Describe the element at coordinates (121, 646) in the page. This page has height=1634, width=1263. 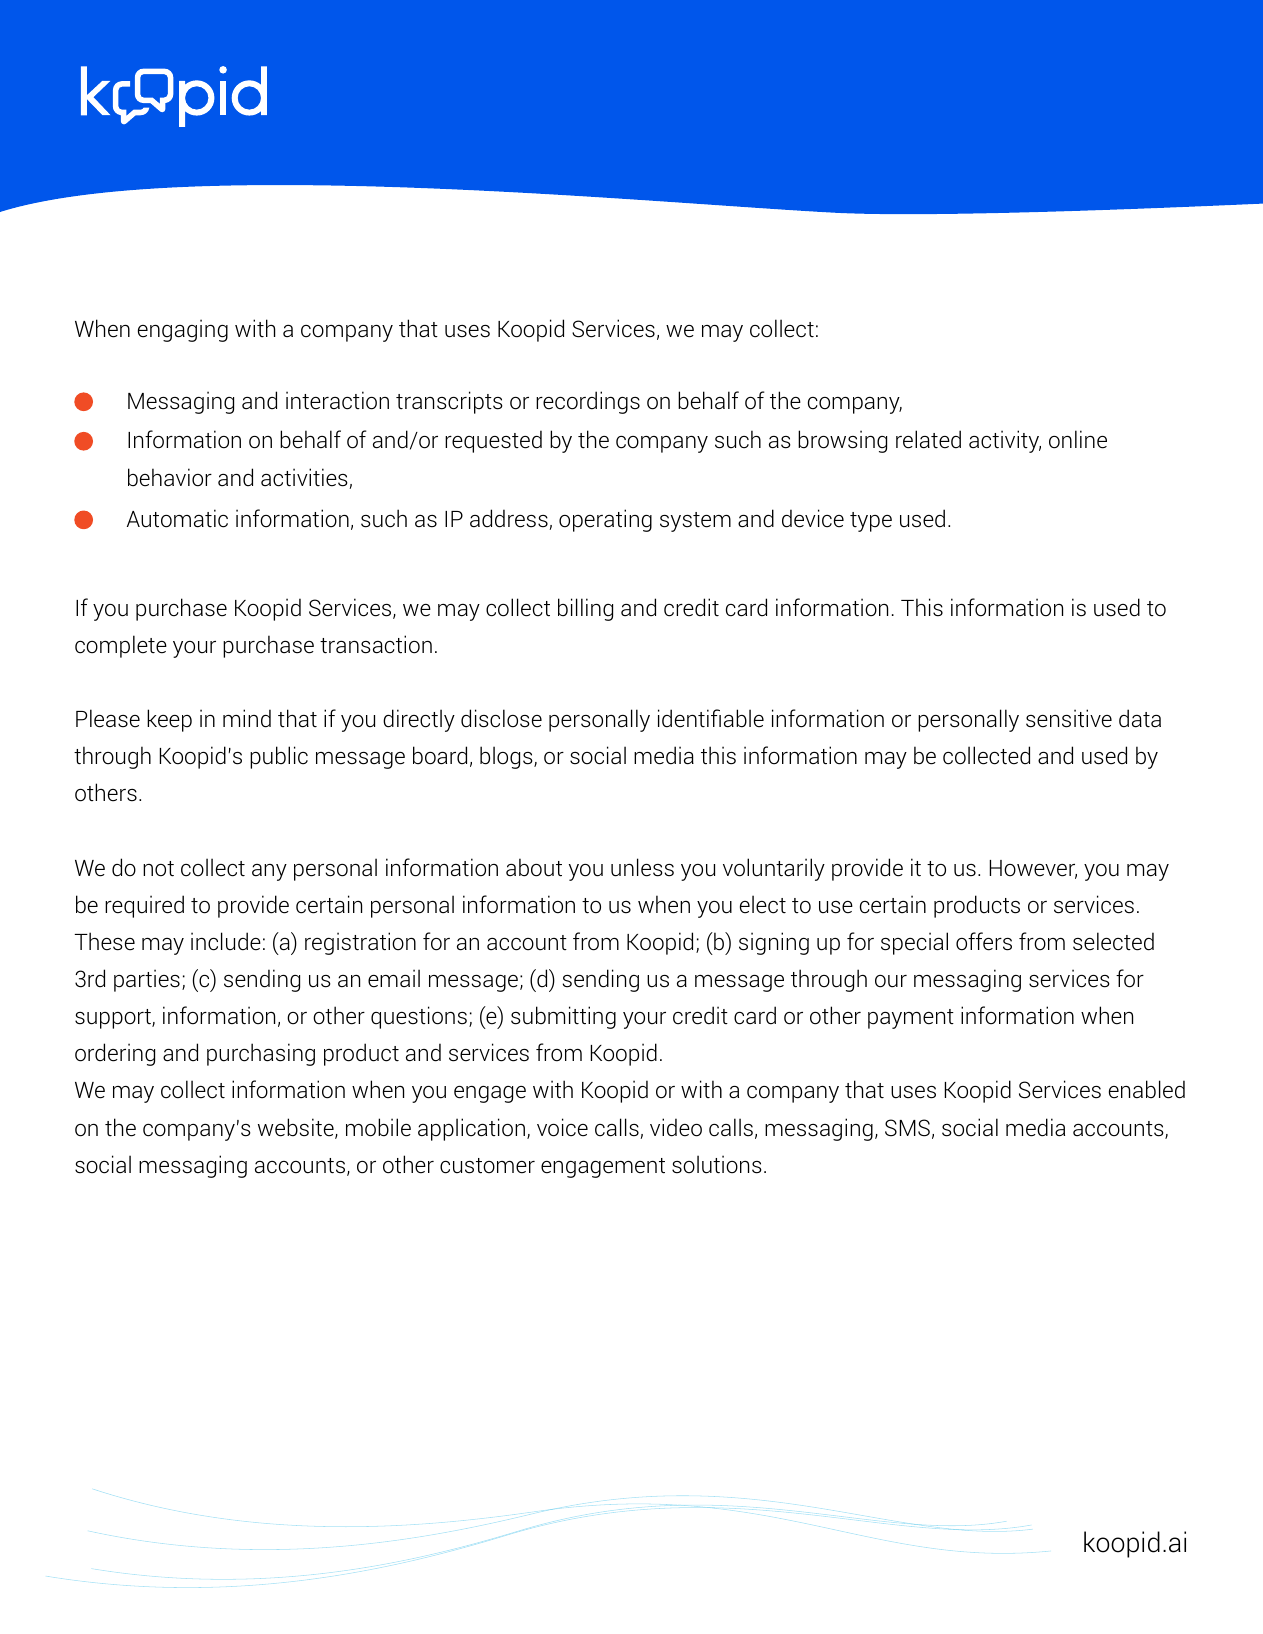
I see `complete` at that location.
